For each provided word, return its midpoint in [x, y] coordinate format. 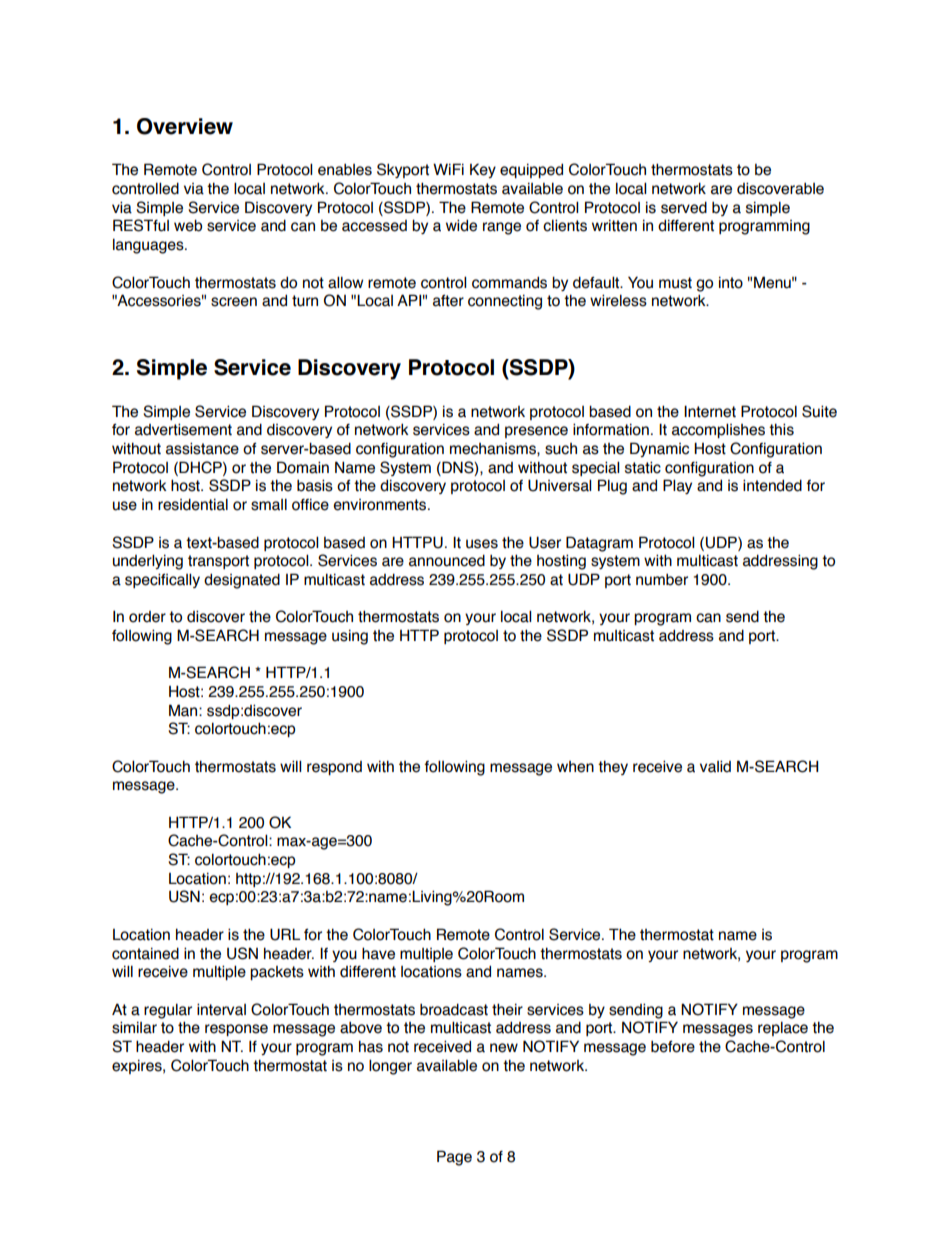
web [188, 225]
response [236, 1030]
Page [454, 1158]
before [673, 1047]
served [684, 207]
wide [461, 225]
